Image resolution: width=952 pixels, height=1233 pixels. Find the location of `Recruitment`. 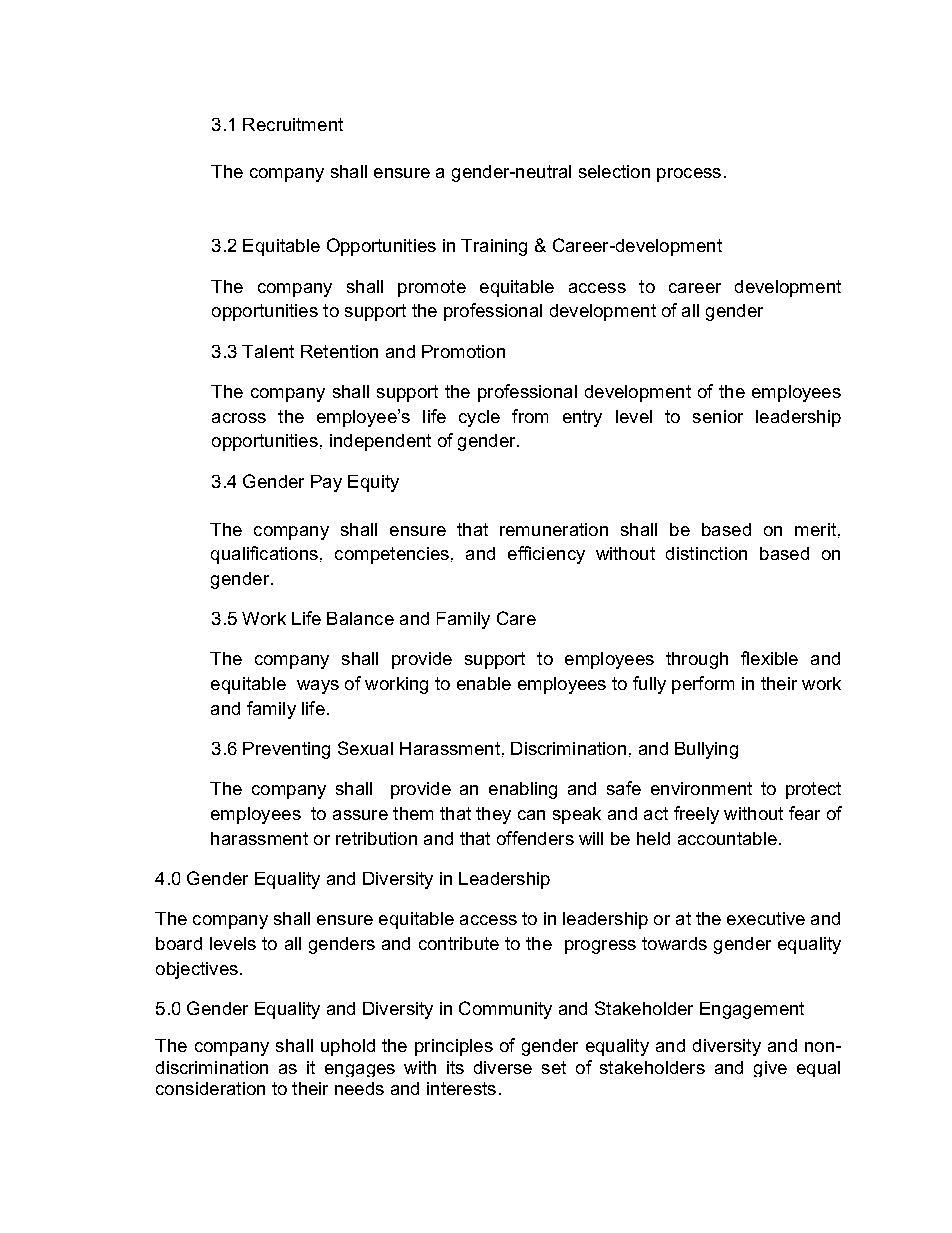

Recruitment is located at coordinates (293, 124).
